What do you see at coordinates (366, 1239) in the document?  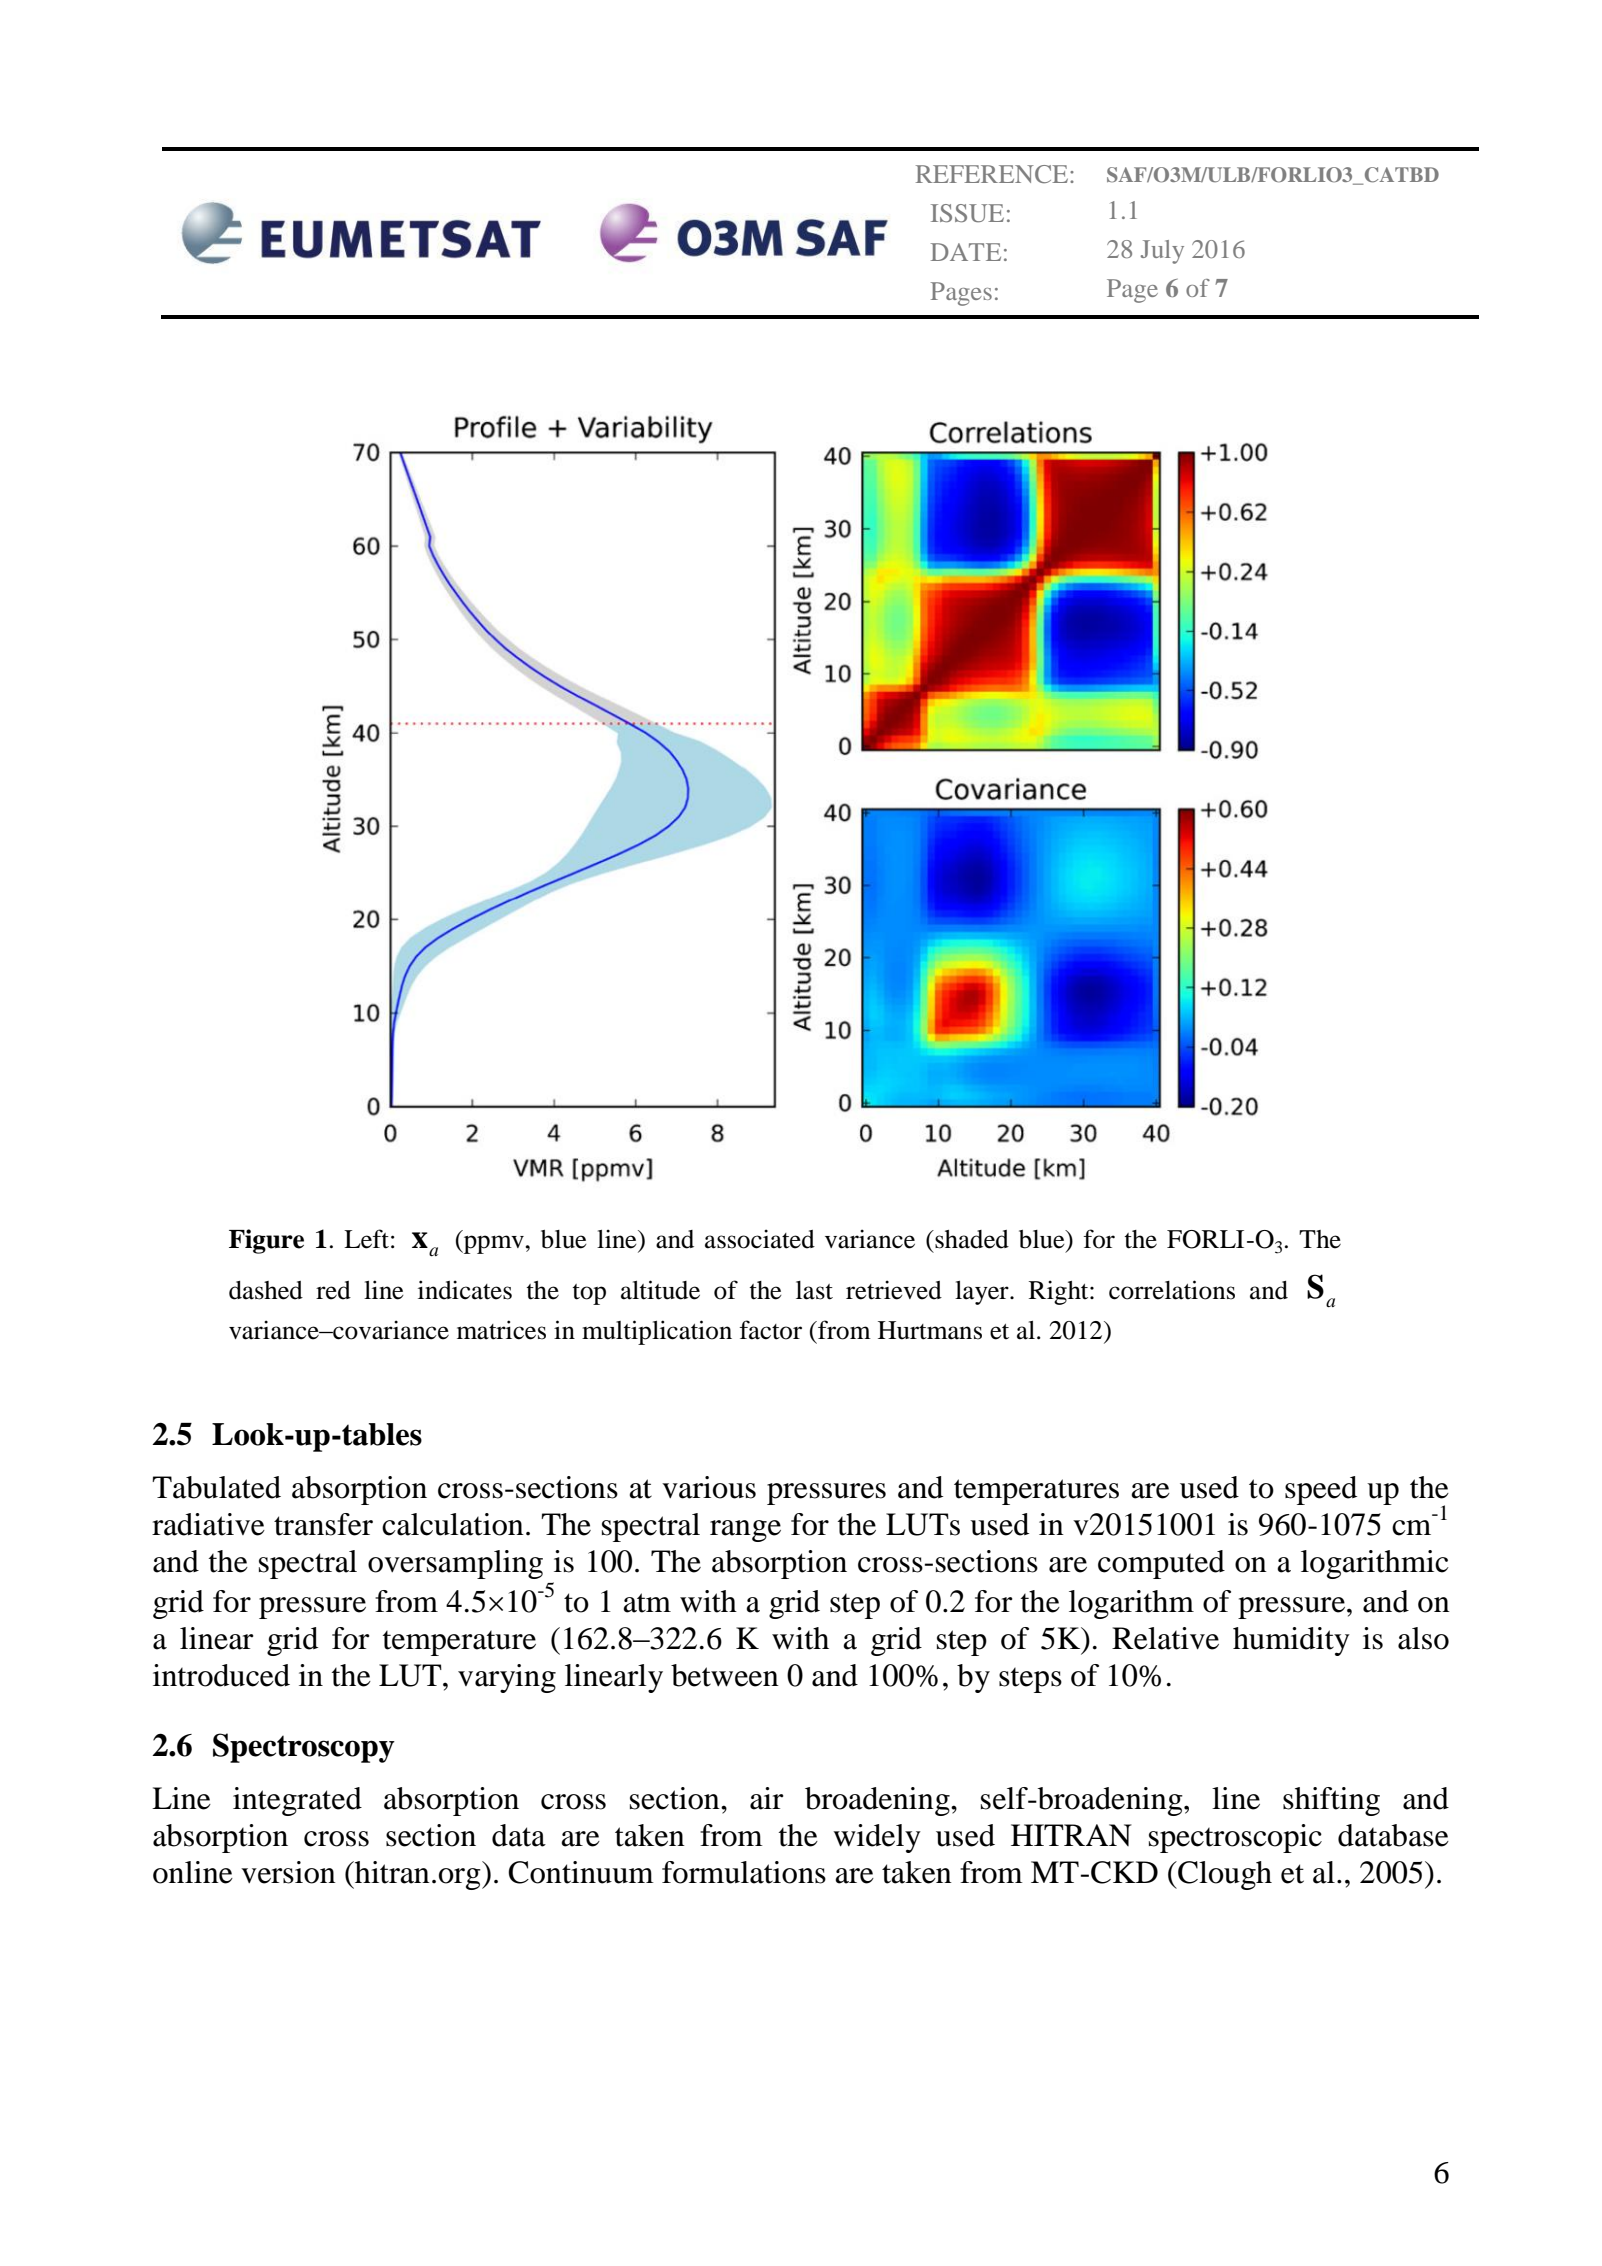 I see `Left` at bounding box center [366, 1239].
